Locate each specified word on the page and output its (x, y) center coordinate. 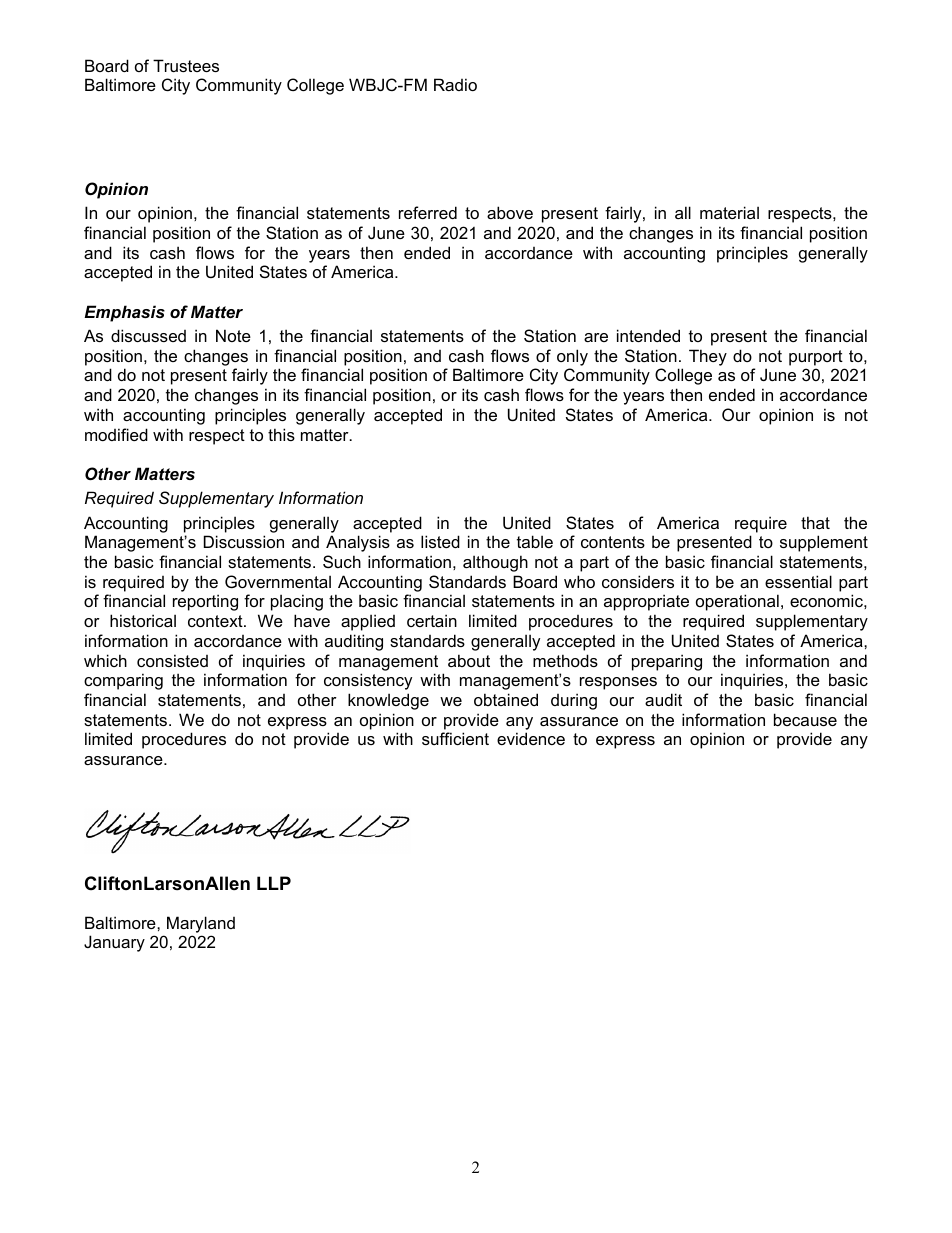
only (572, 357)
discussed (148, 335)
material (729, 212)
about (469, 660)
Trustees (186, 65)
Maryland (201, 924)
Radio (455, 84)
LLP (274, 883)
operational (737, 602)
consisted (172, 660)
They (708, 357)
